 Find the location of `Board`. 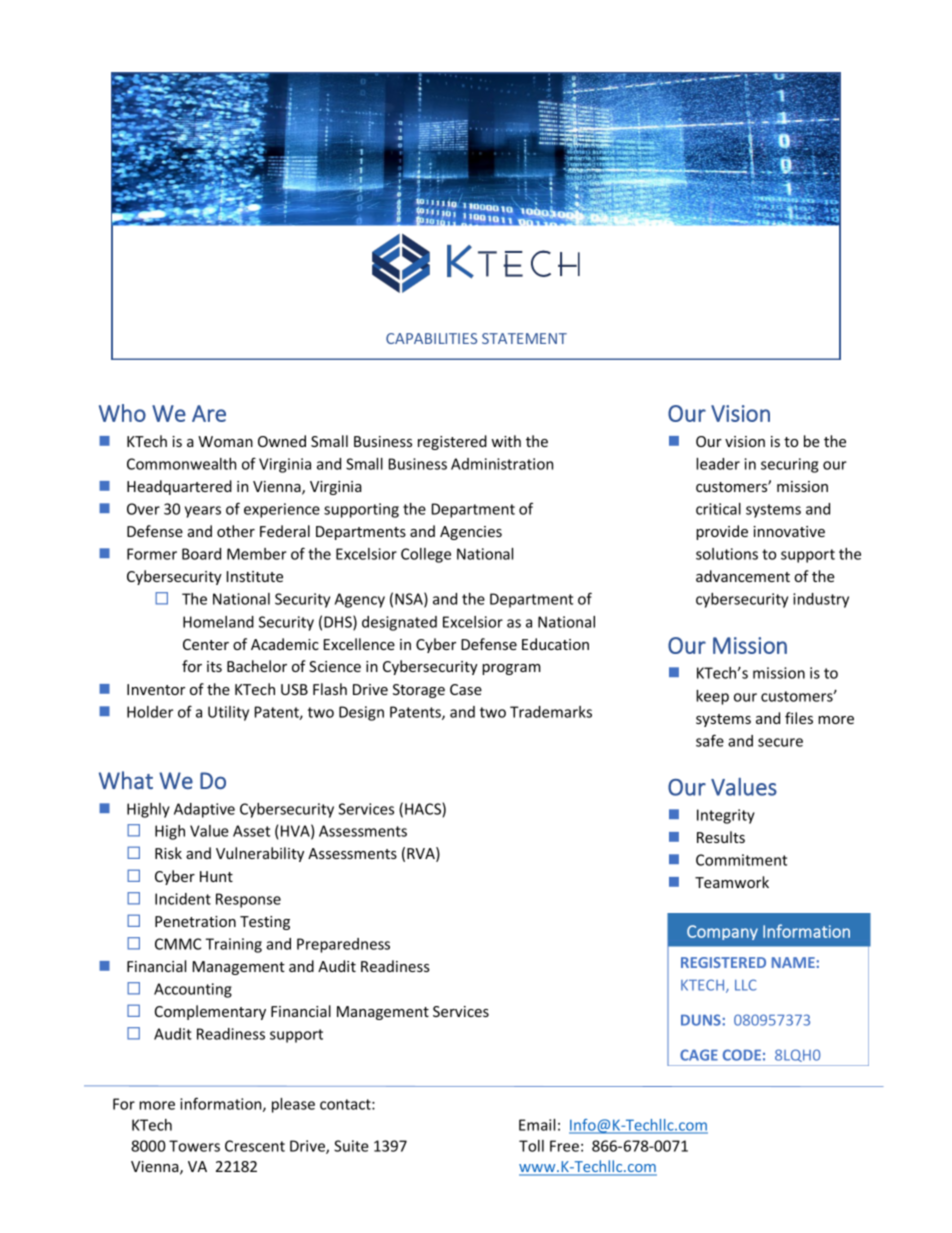

Board is located at coordinates (201, 554).
